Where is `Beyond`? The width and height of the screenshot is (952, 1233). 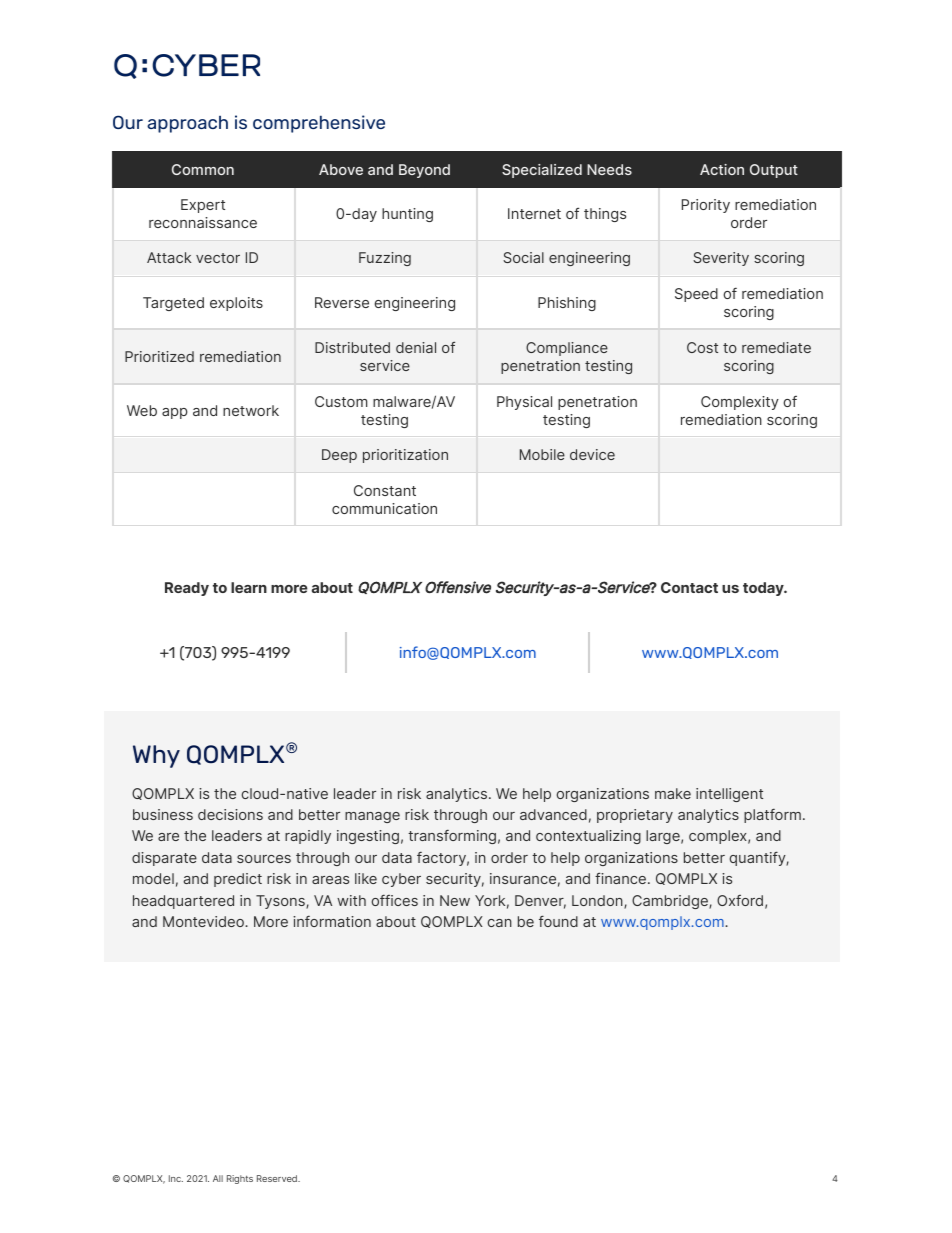
Beyond is located at coordinates (424, 171).
